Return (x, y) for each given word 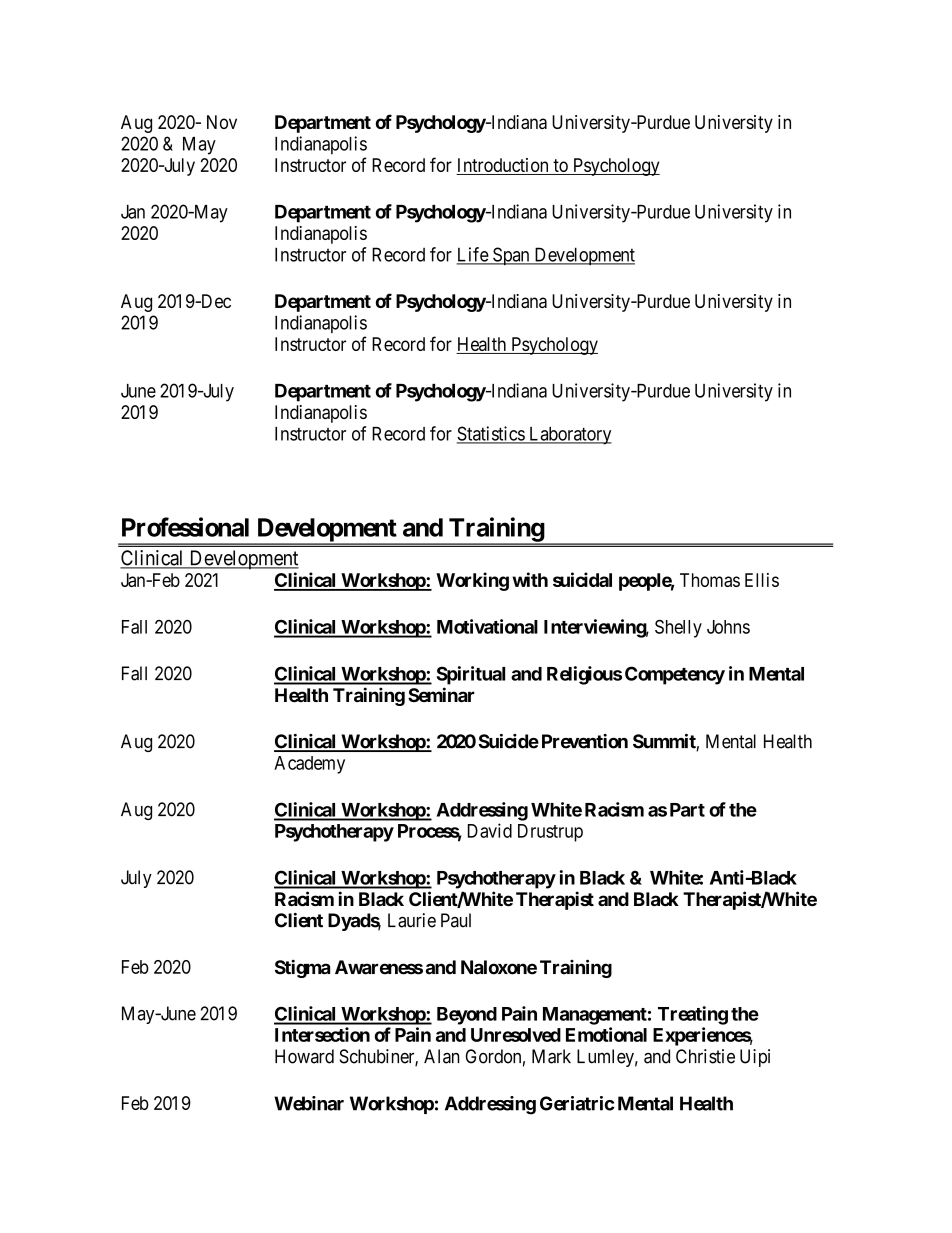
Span (511, 256)
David (490, 830)
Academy (309, 765)
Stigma (302, 968)
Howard (304, 1056)
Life (473, 255)
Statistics (491, 434)
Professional (185, 527)
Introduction (503, 166)
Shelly (678, 628)
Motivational (487, 626)
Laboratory (569, 436)
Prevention (585, 741)
